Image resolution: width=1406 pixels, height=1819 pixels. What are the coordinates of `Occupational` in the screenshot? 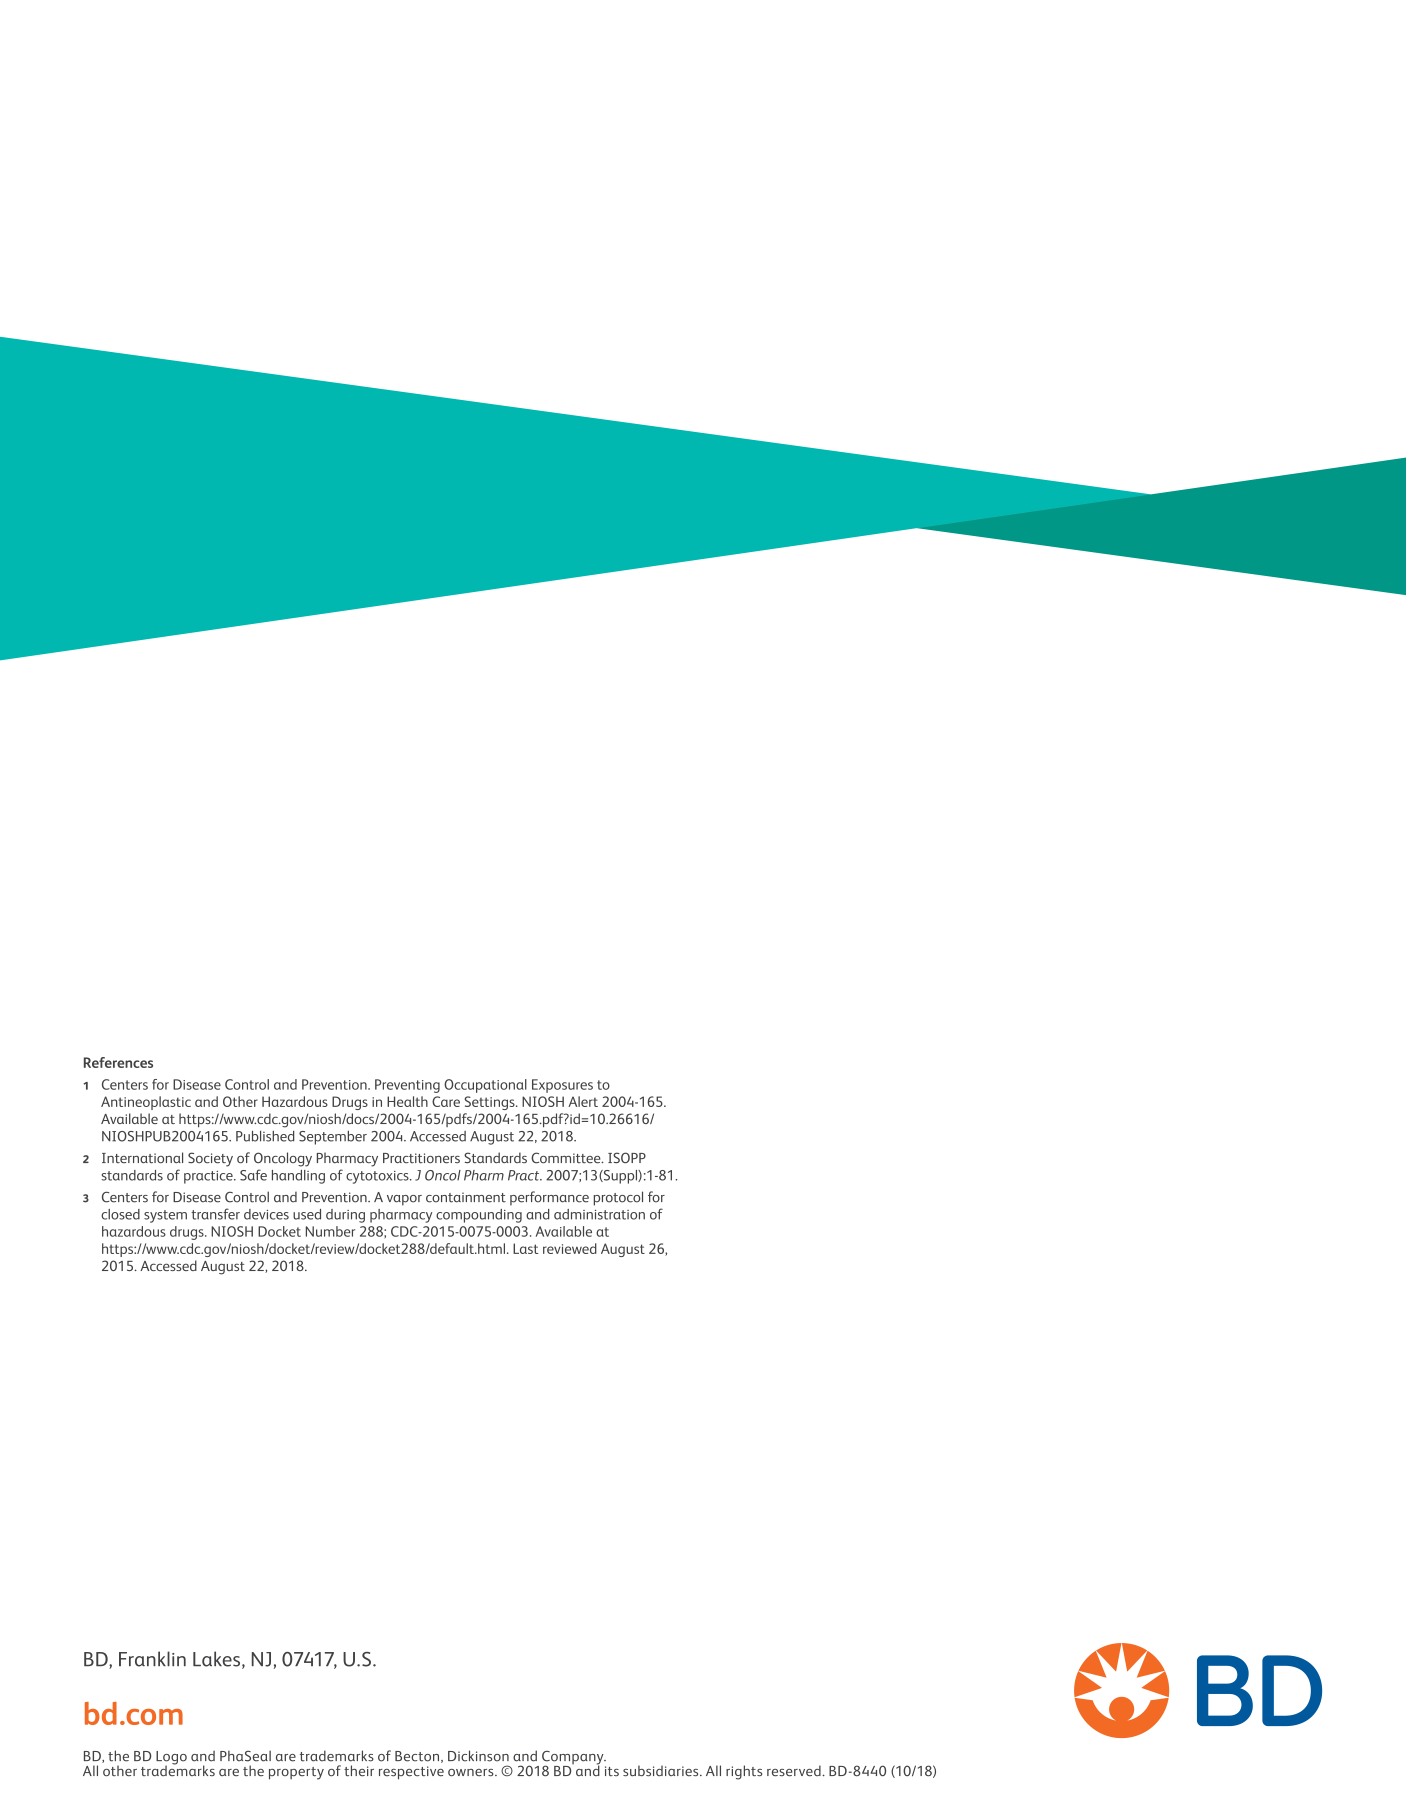 It's located at (485, 1086).
